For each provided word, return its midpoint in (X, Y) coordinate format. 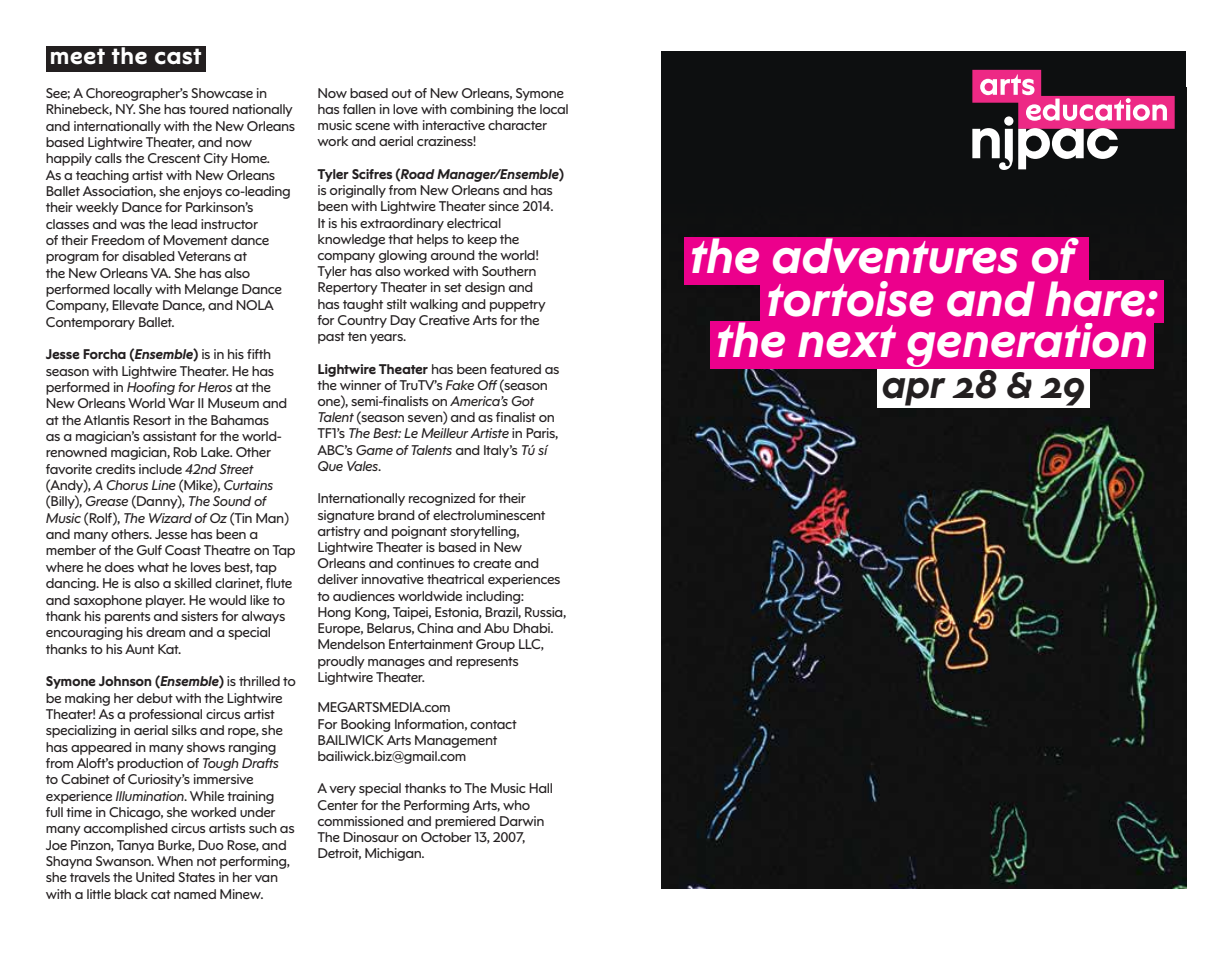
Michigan (394, 854)
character (517, 125)
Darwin (522, 821)
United (155, 877)
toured (209, 109)
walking (434, 305)
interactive (454, 125)
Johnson (125, 681)
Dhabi (532, 628)
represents (487, 663)
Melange (211, 290)
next (847, 341)
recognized (442, 499)
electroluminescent (489, 515)
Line (164, 485)
